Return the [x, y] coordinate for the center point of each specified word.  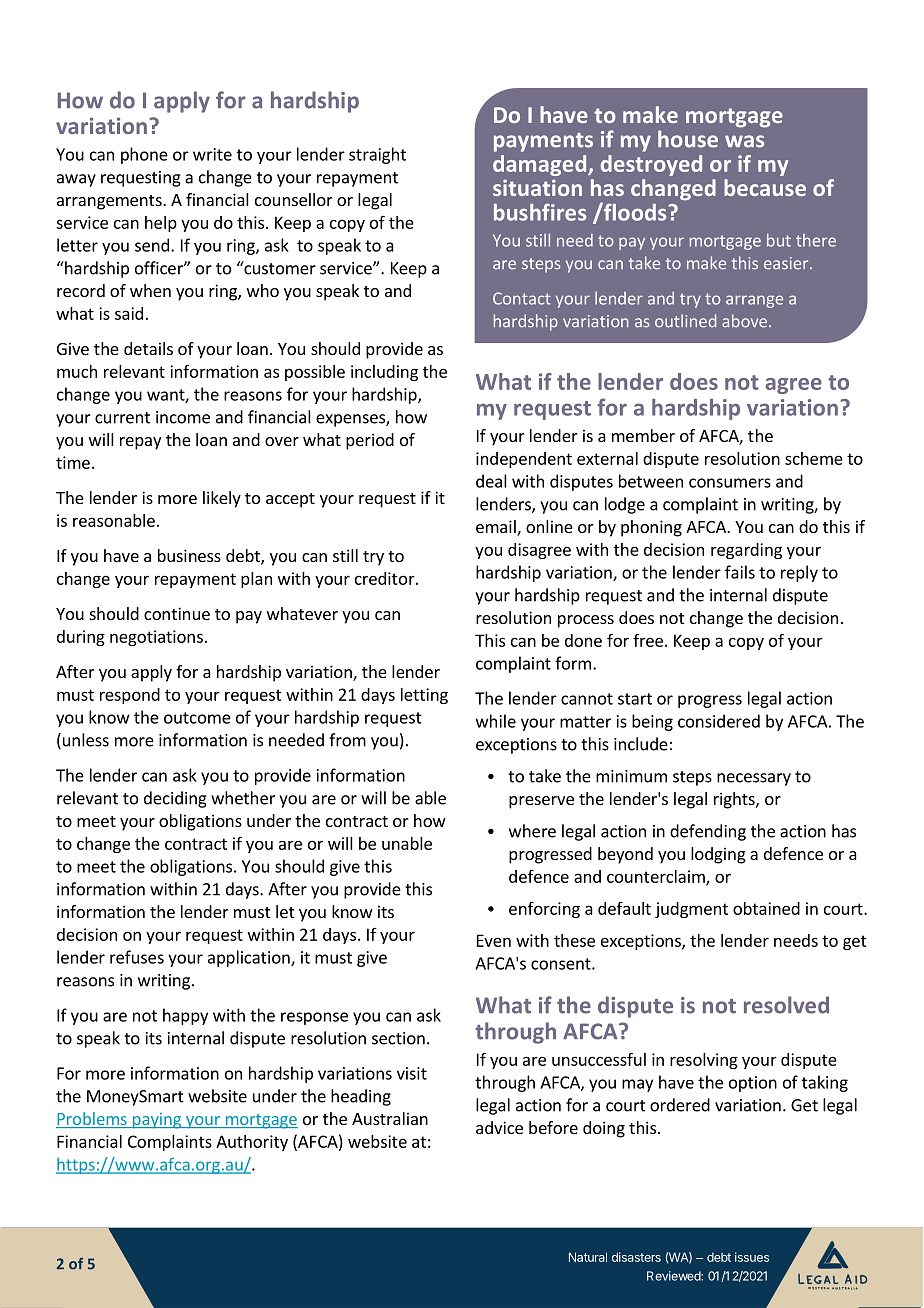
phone [144, 155]
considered [719, 721]
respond [130, 696]
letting [424, 696]
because [765, 187]
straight [377, 155]
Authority [252, 1143]
